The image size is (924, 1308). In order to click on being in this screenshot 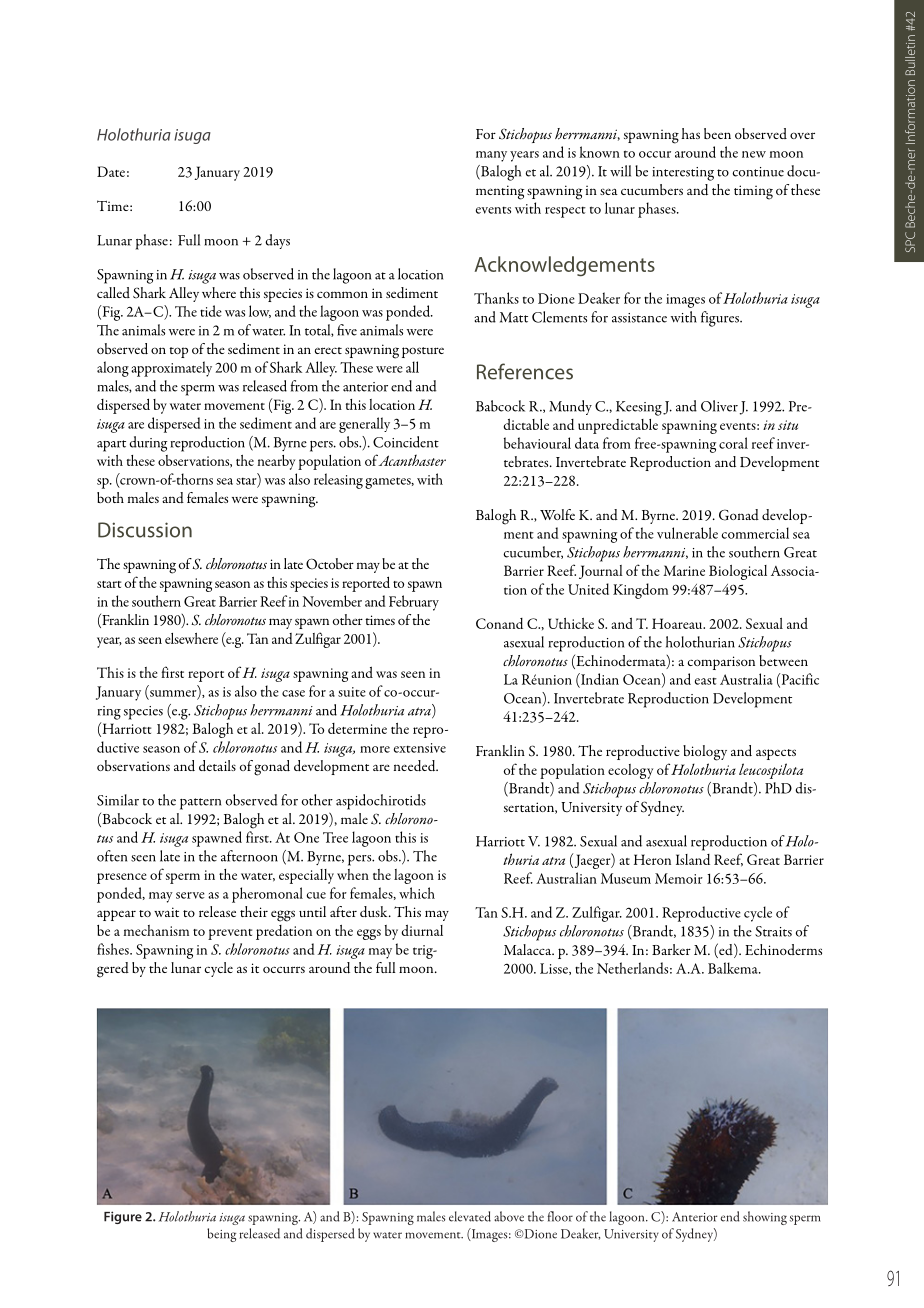, I will do `click(221, 1235)`.
